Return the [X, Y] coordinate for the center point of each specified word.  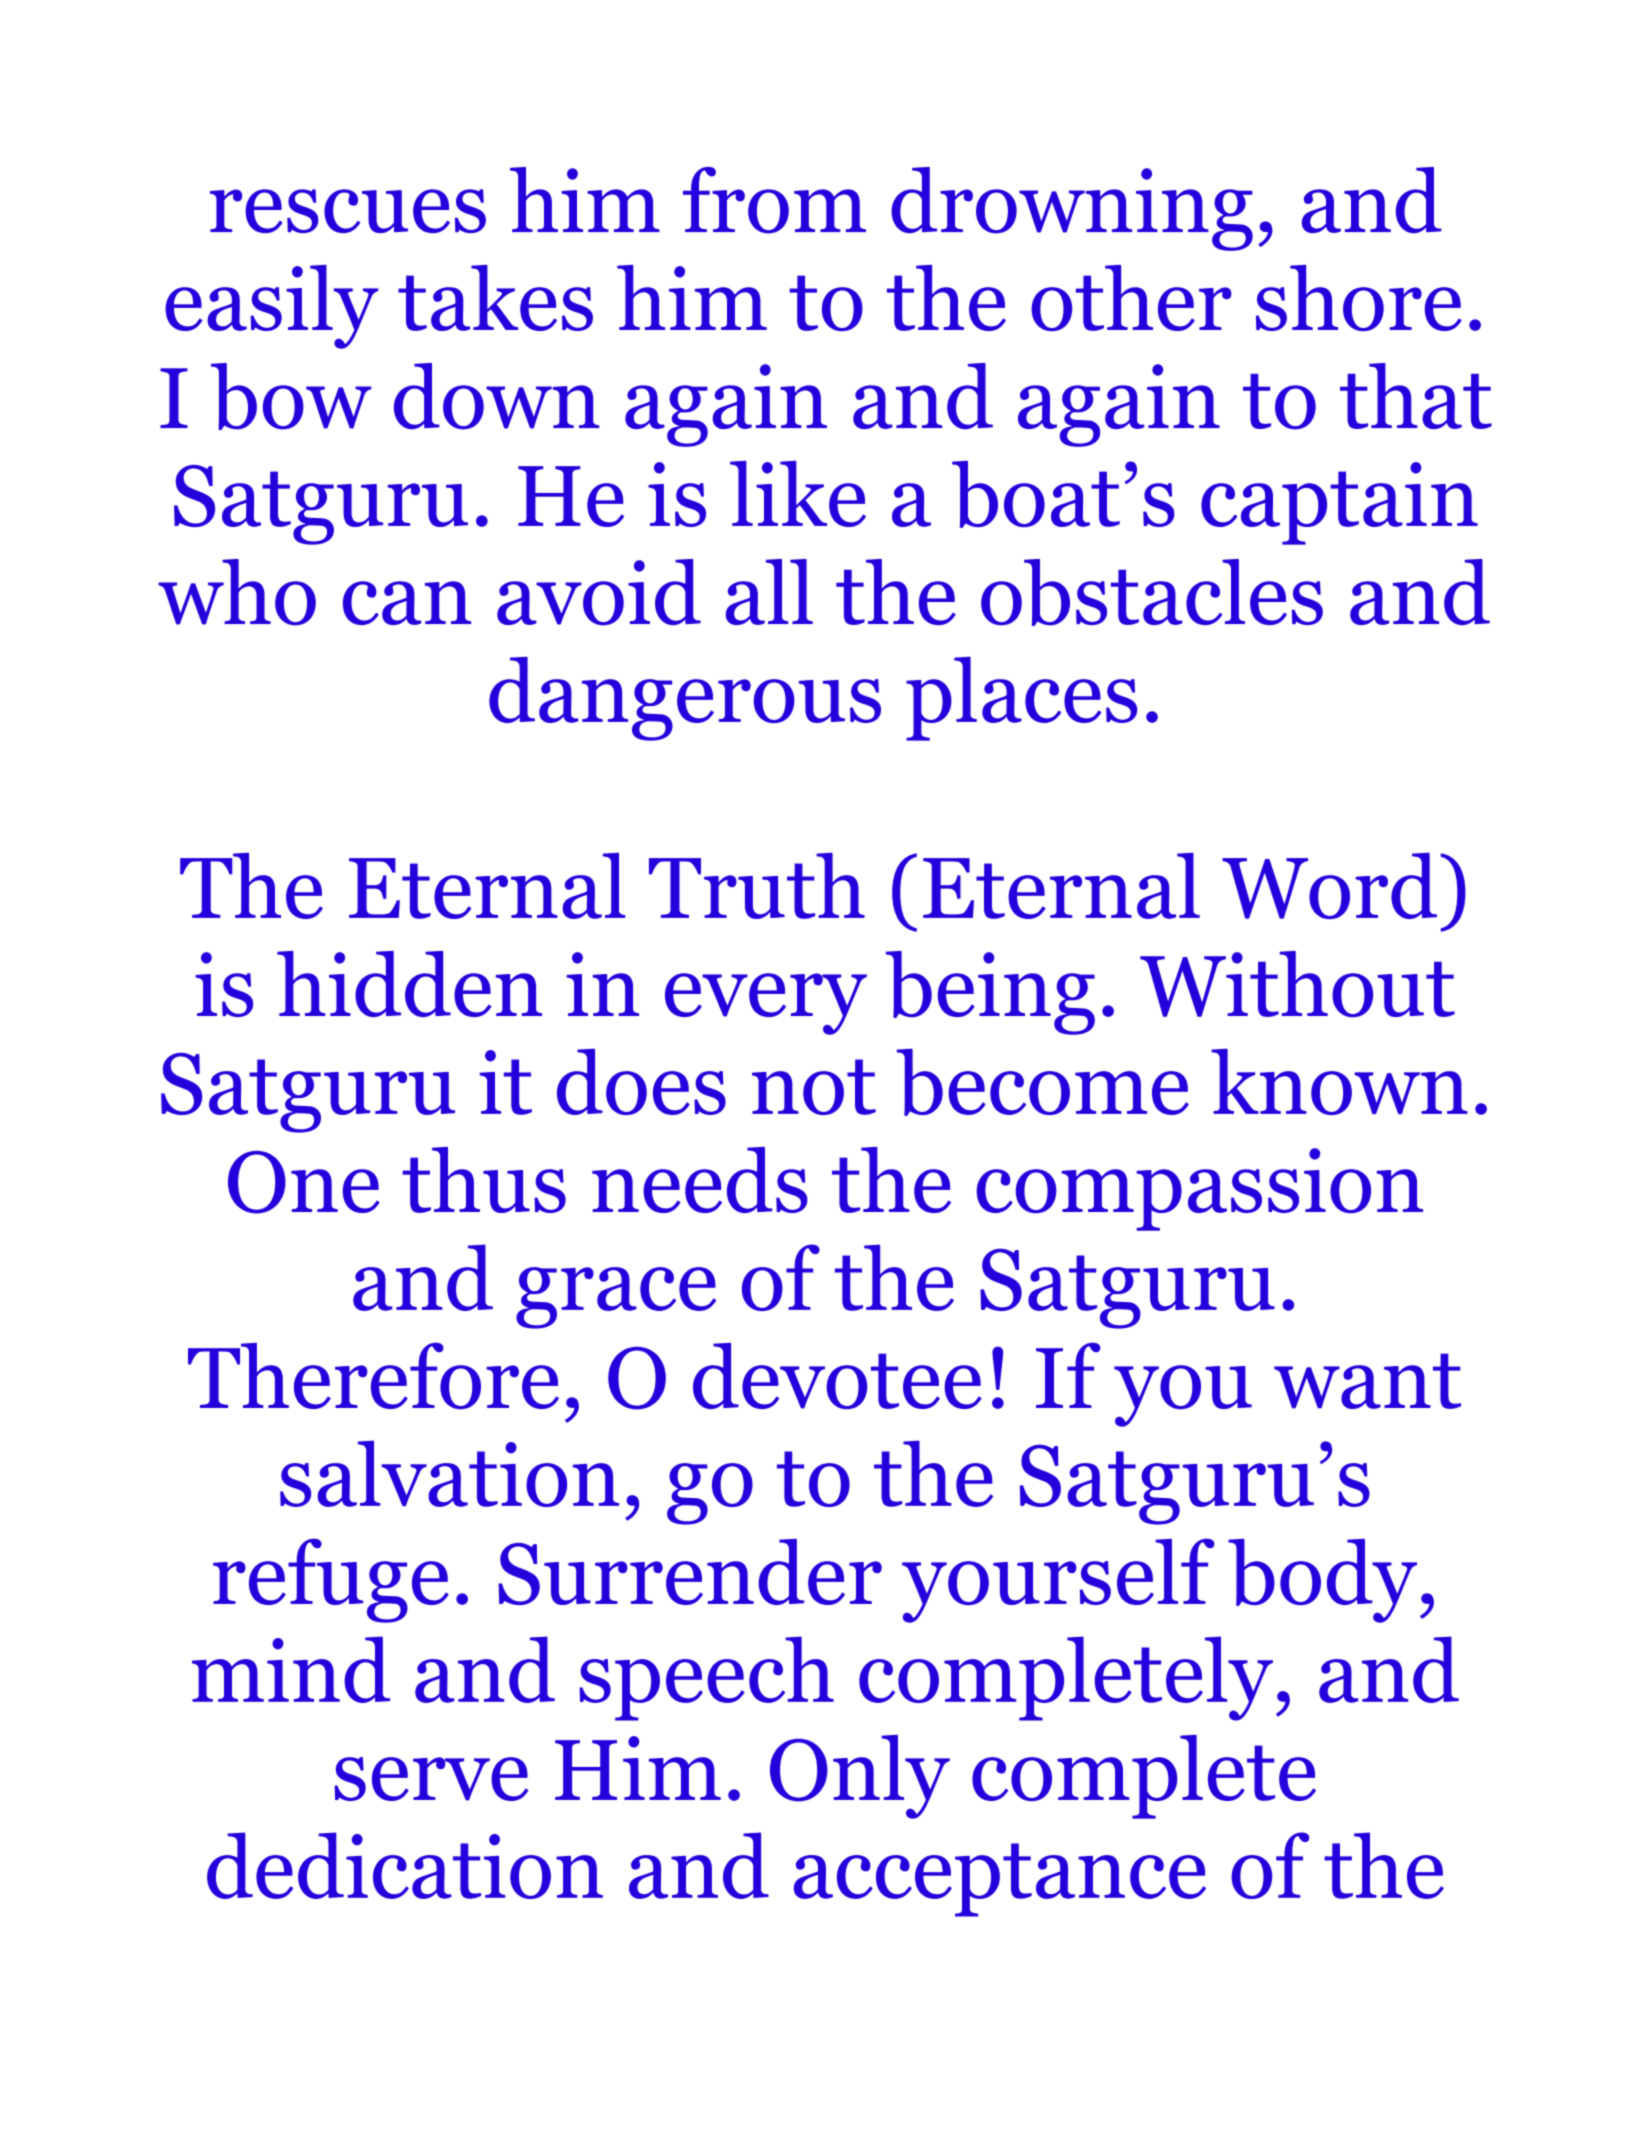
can [407, 603]
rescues [348, 211]
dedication [405, 1865]
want [1367, 1381]
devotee [837, 1376]
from [774, 200]
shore [1359, 298]
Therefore [373, 1376]
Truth [757, 885]
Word [1329, 885]
